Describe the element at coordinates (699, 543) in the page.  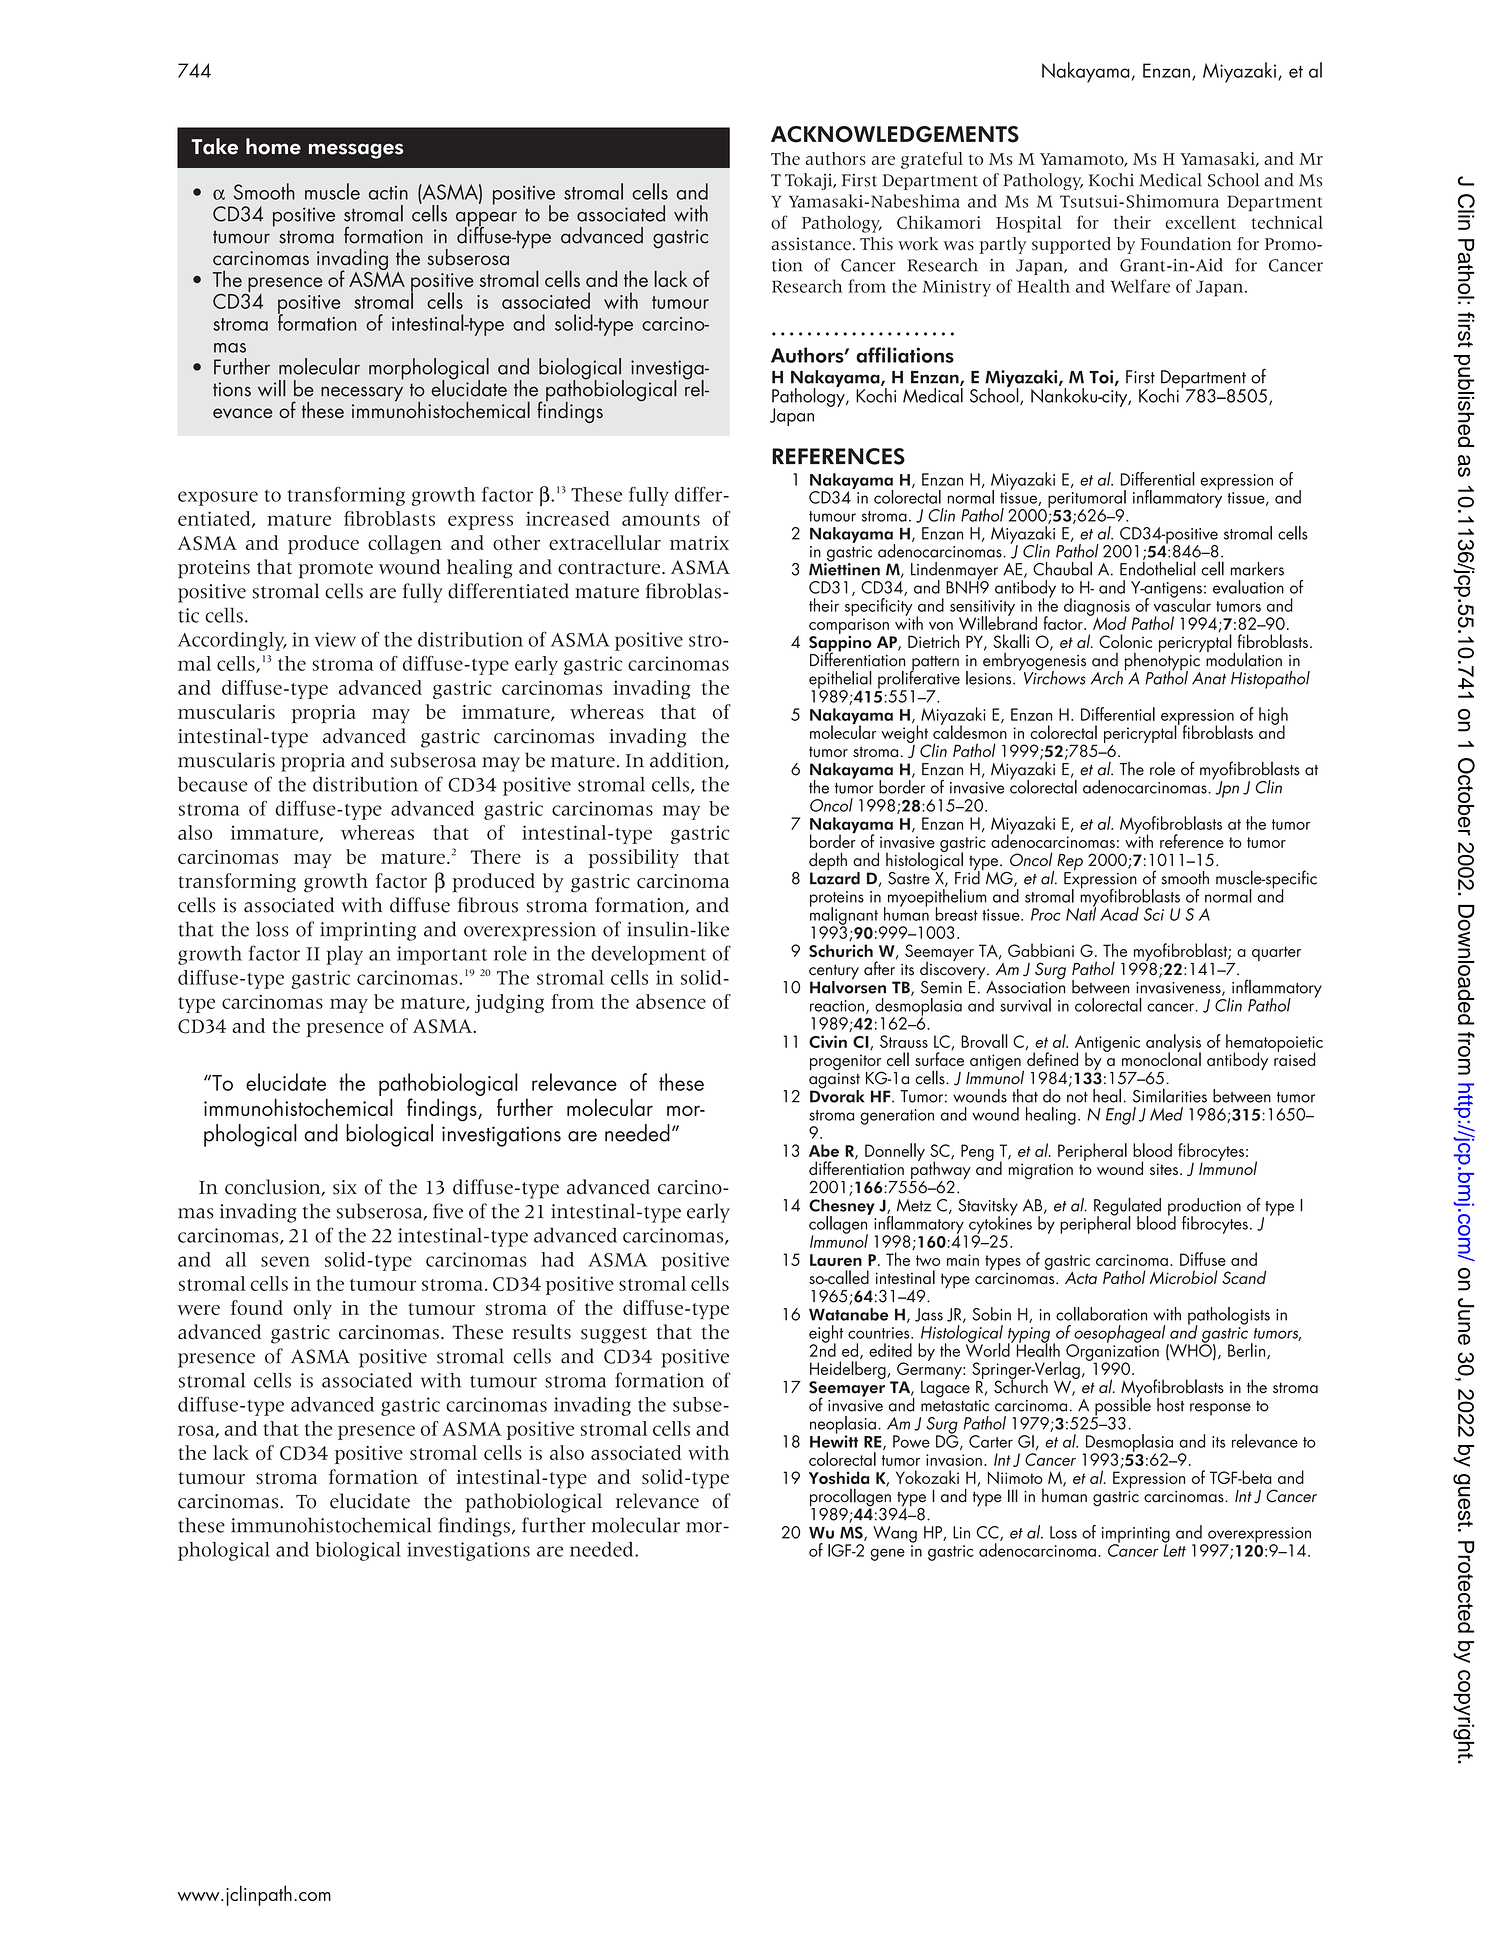
I see `matrix` at that location.
